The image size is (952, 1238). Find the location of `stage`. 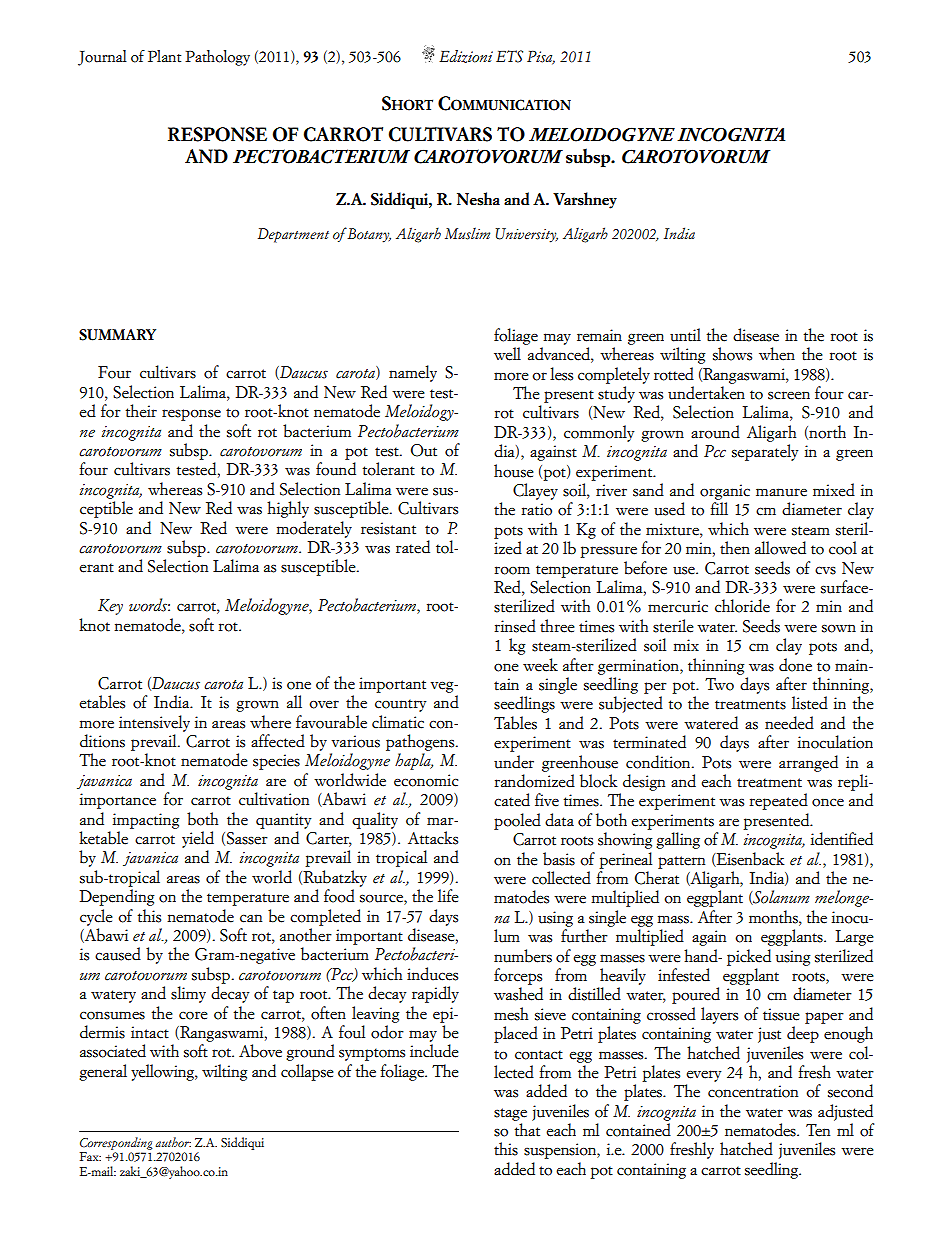

stage is located at coordinates (510, 1114).
